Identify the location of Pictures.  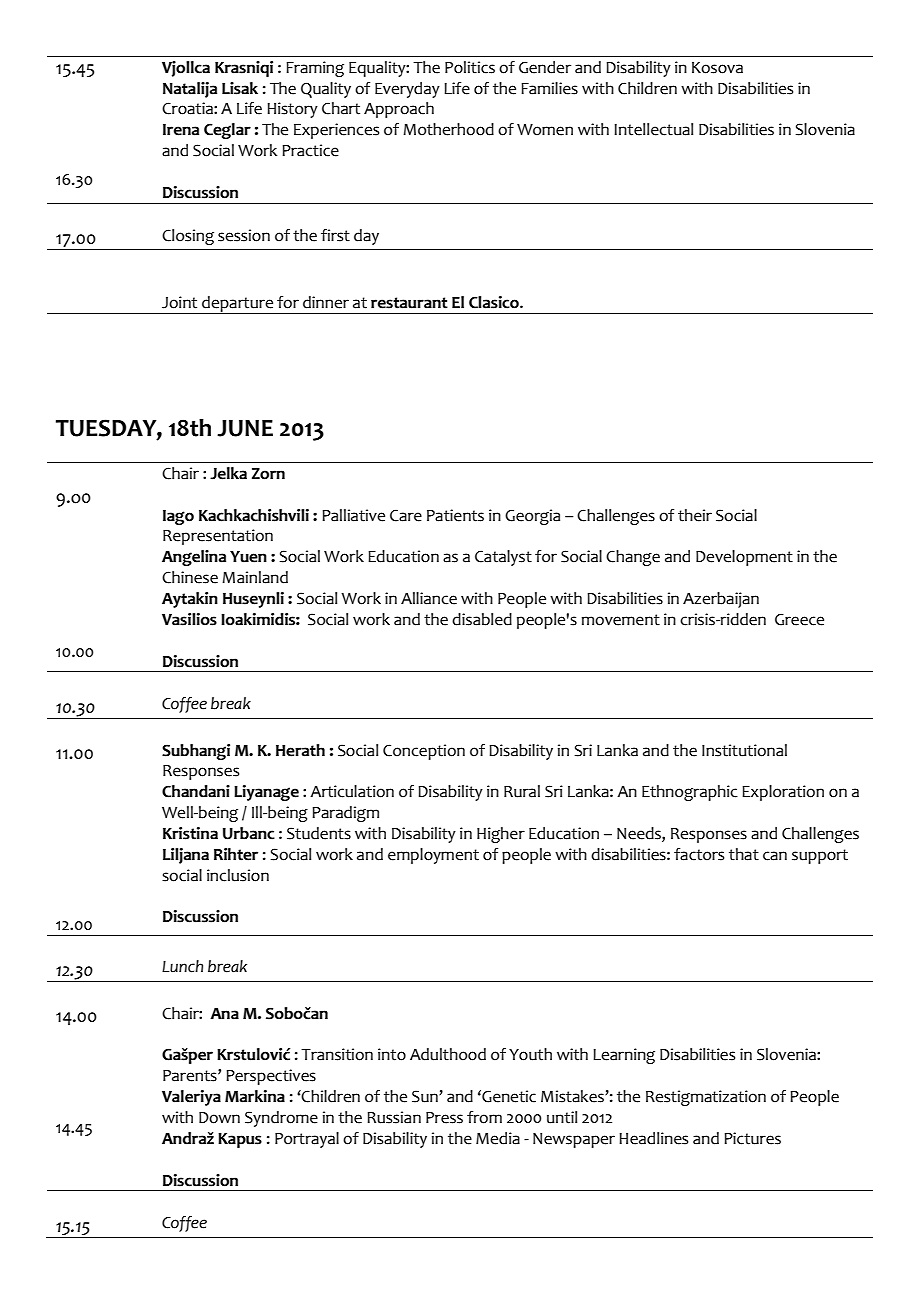
(752, 1138).
